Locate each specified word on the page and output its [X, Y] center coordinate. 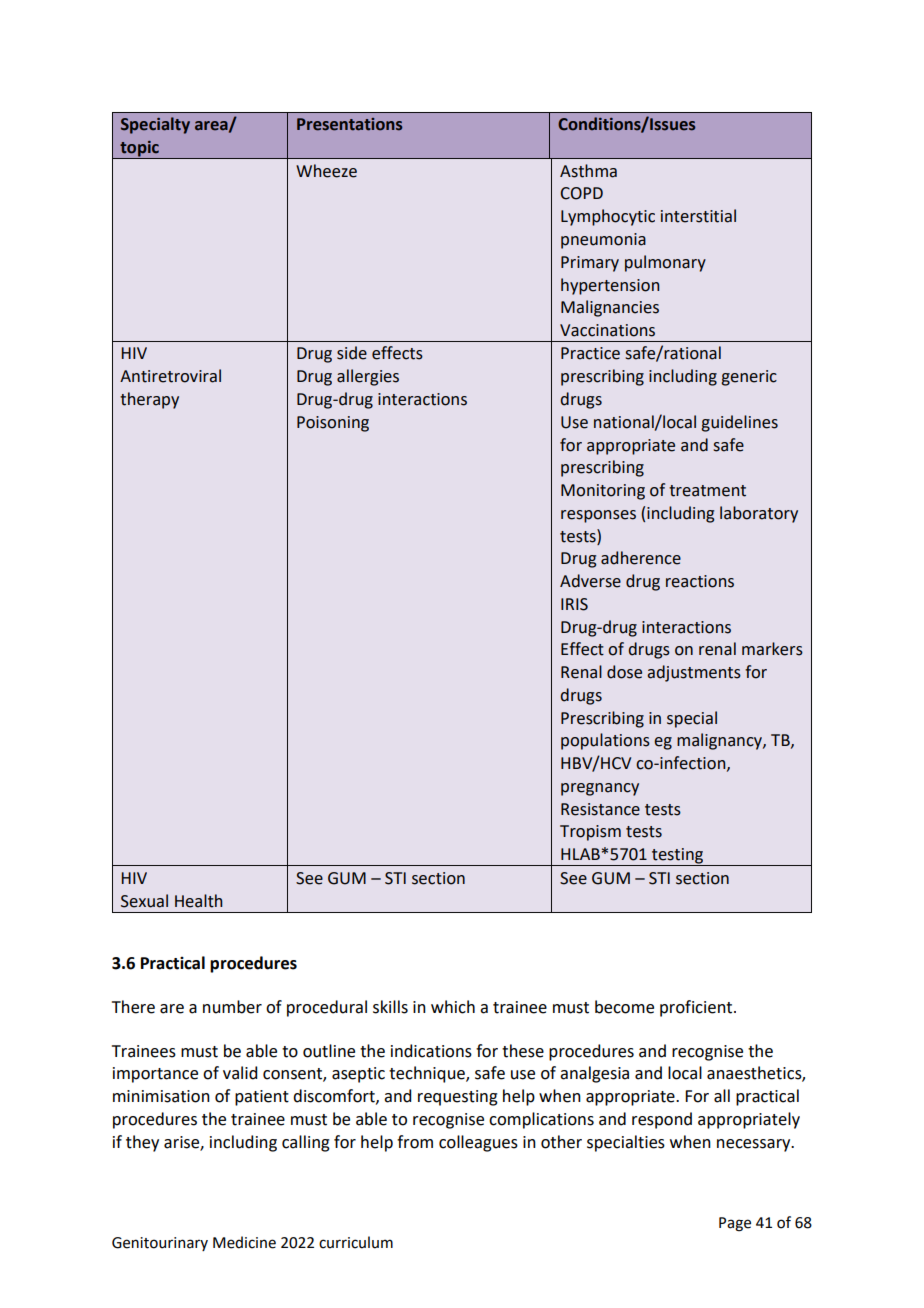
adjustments [694, 673]
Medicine [244, 1242]
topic [139, 149]
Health [199, 901]
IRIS [574, 604]
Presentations [349, 124]
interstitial [698, 216]
